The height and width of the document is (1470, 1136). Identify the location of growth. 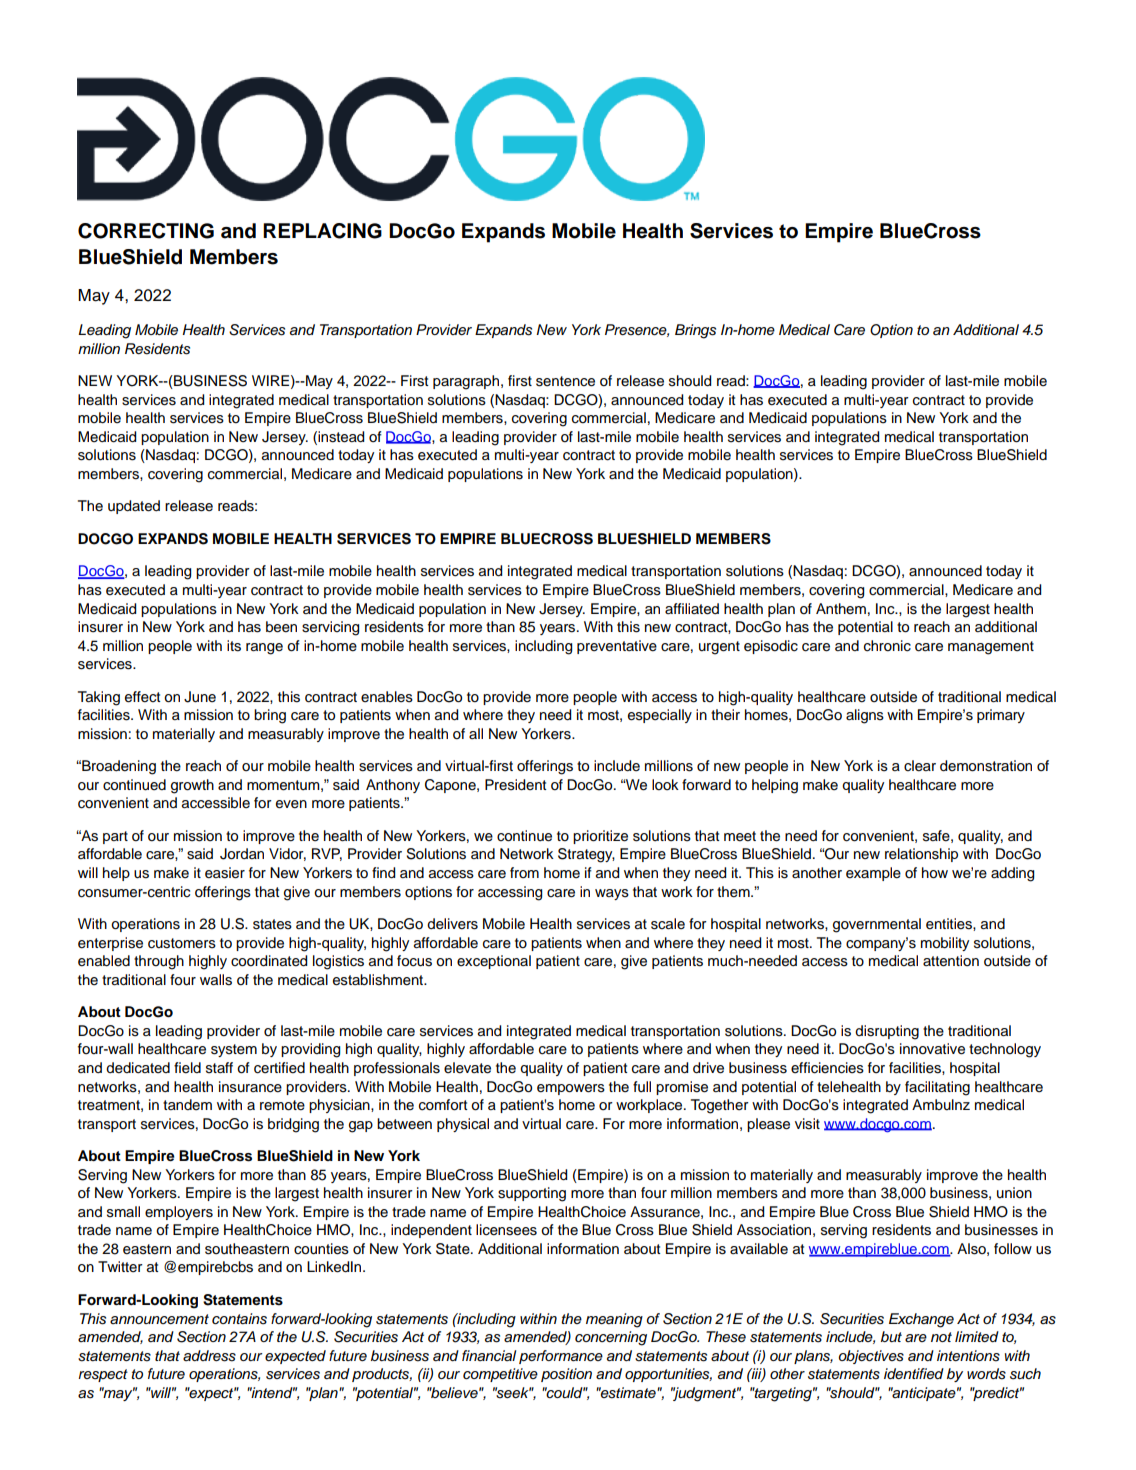
(192, 786).
